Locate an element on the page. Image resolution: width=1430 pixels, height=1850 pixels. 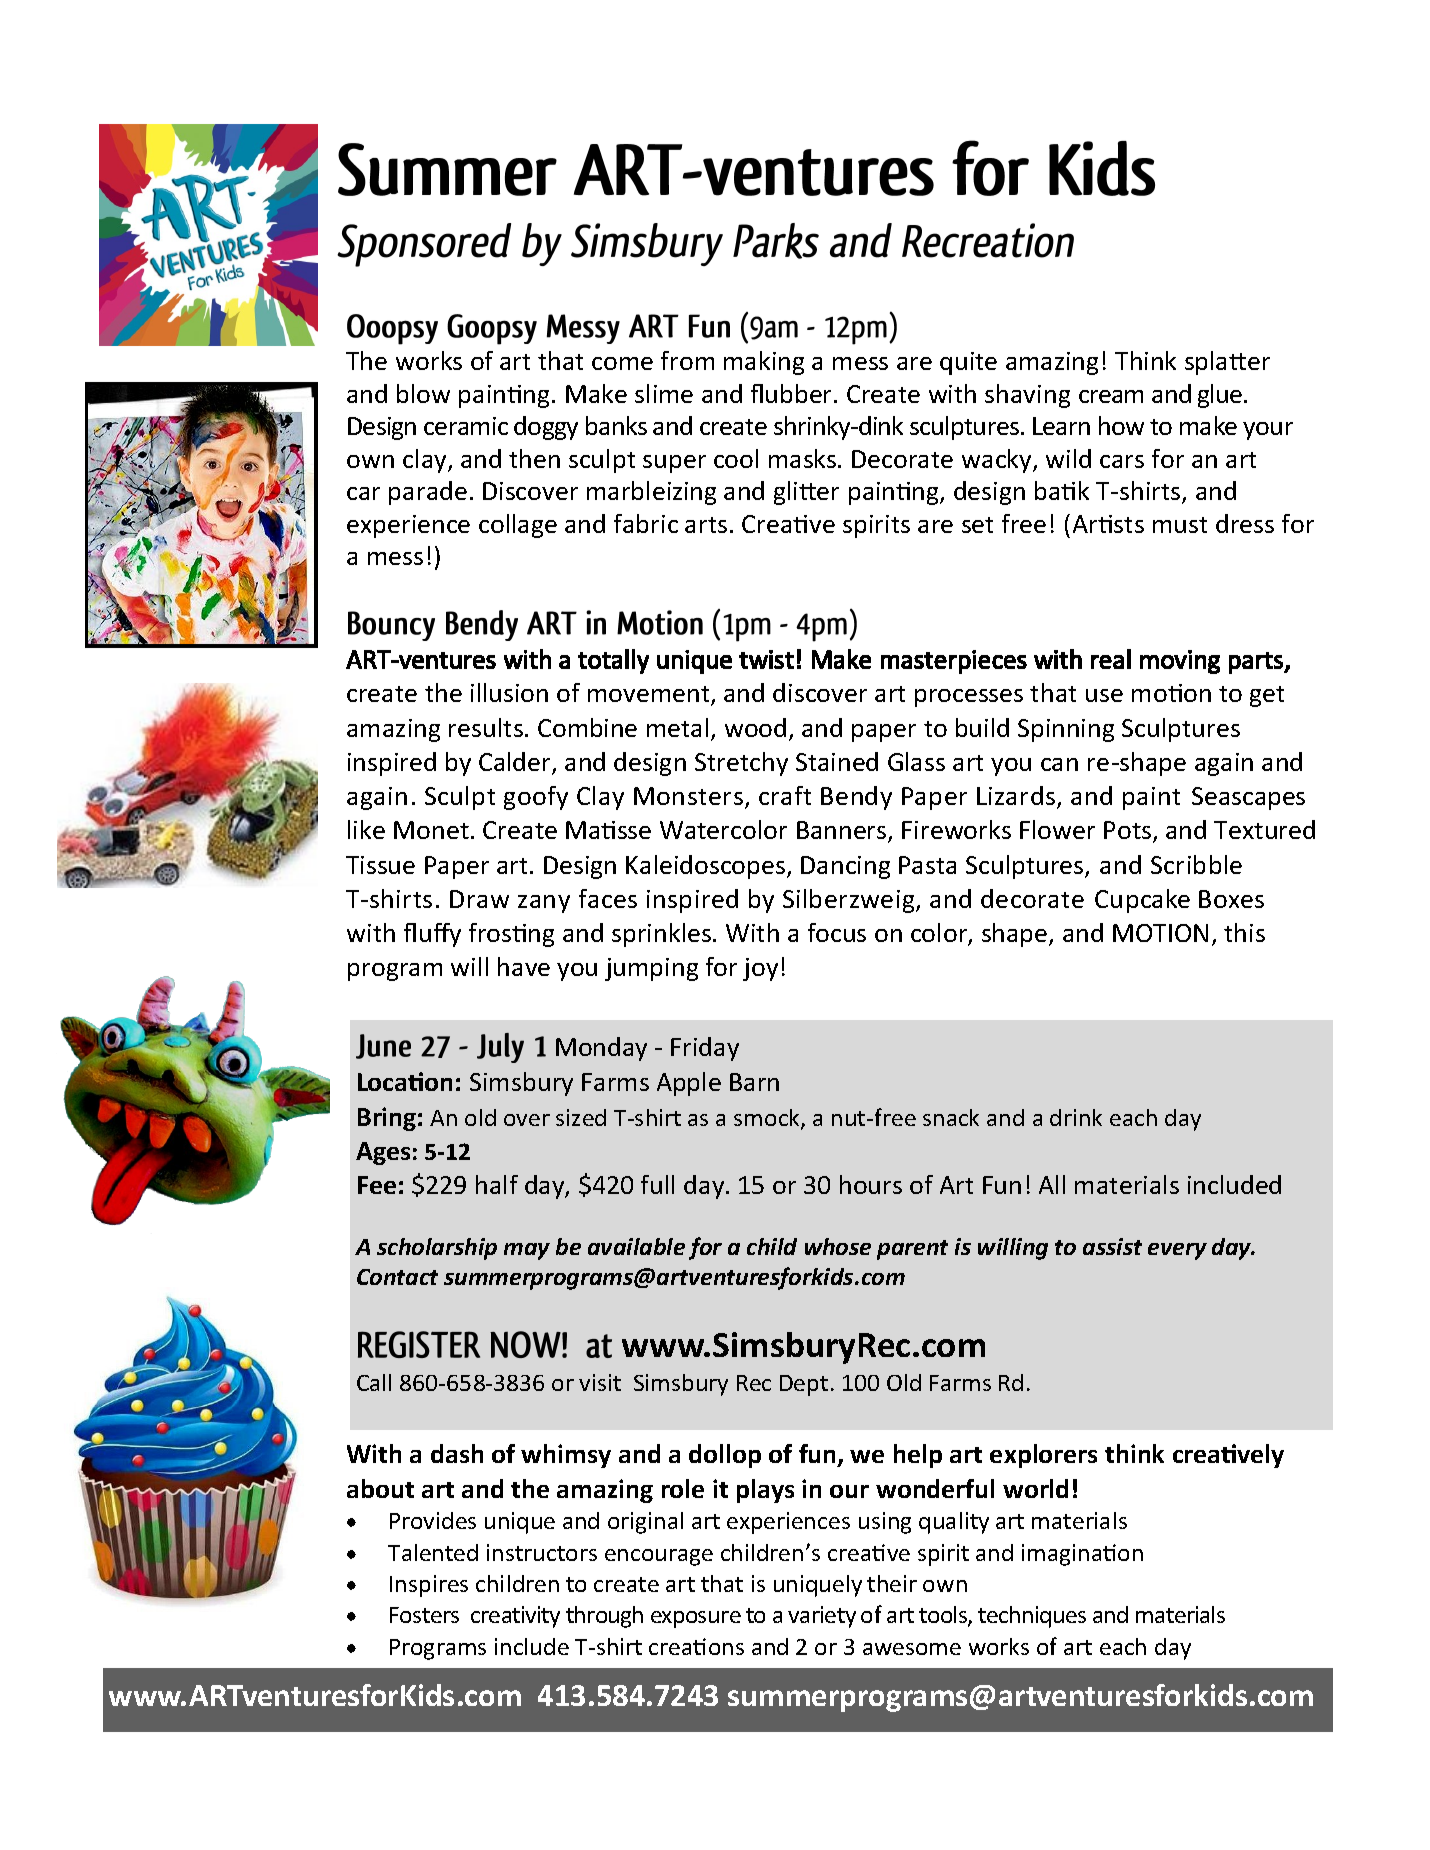
Monet is located at coordinates (431, 830).
